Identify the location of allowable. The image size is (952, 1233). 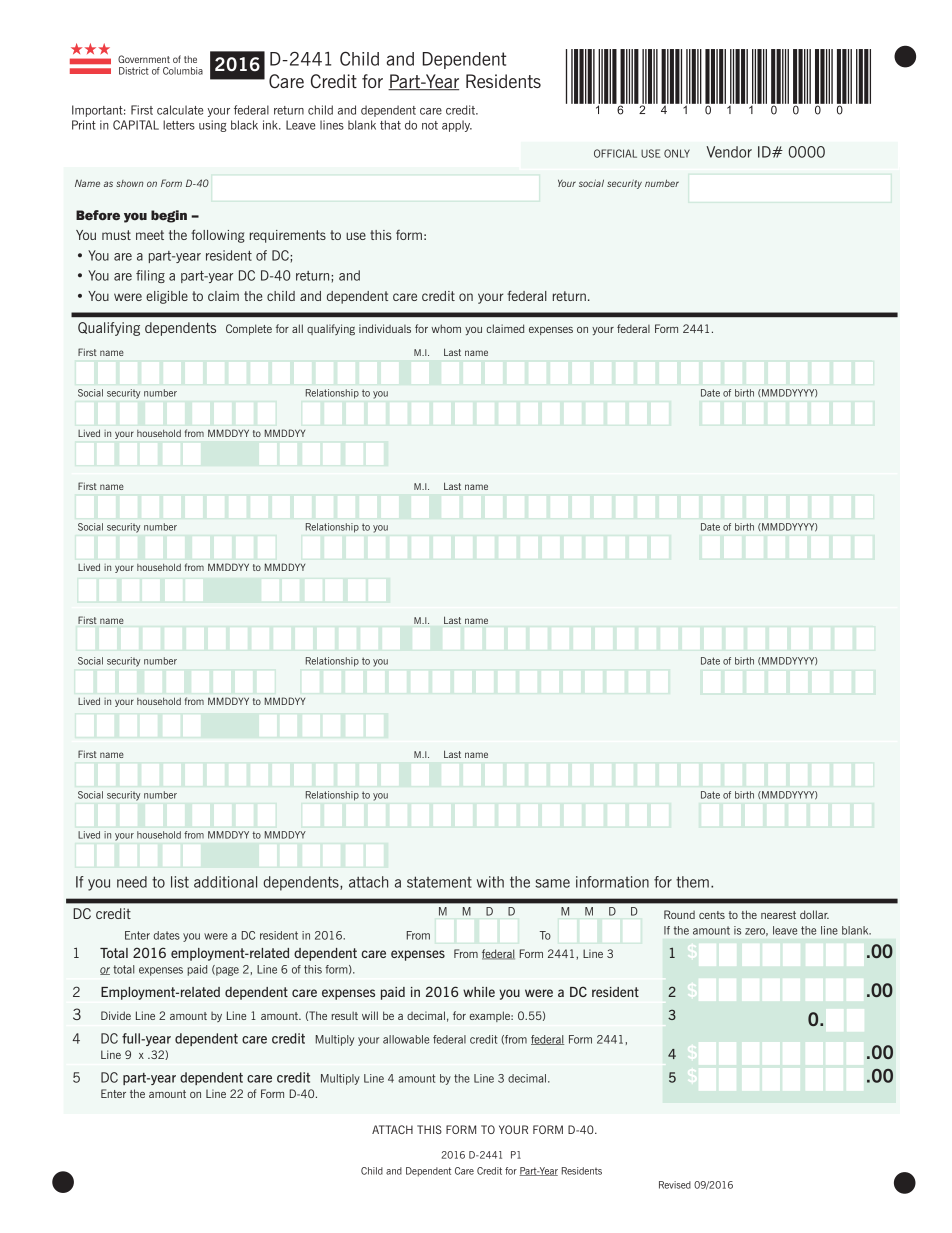
(406, 1039).
